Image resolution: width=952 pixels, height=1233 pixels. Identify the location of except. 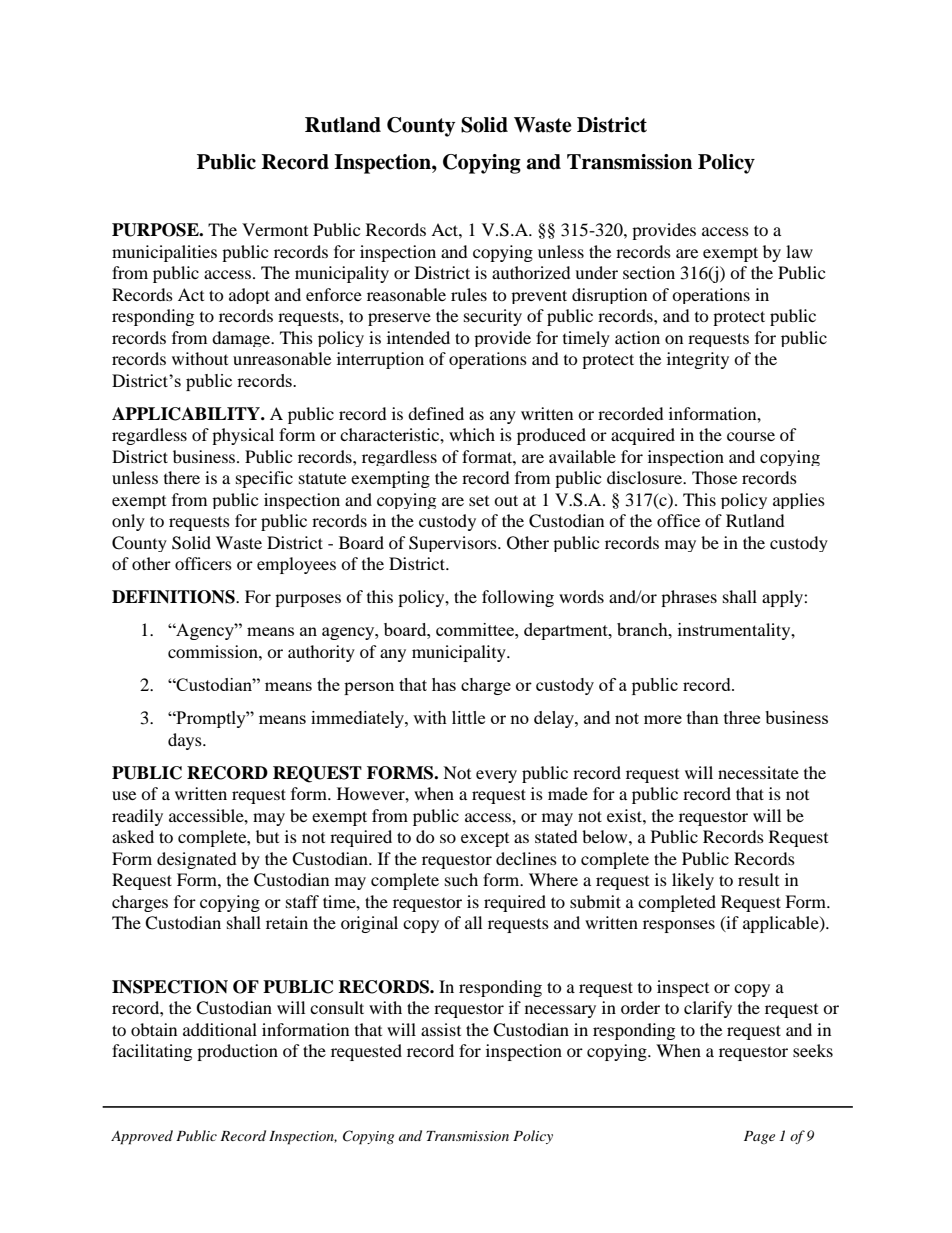
(485, 840).
